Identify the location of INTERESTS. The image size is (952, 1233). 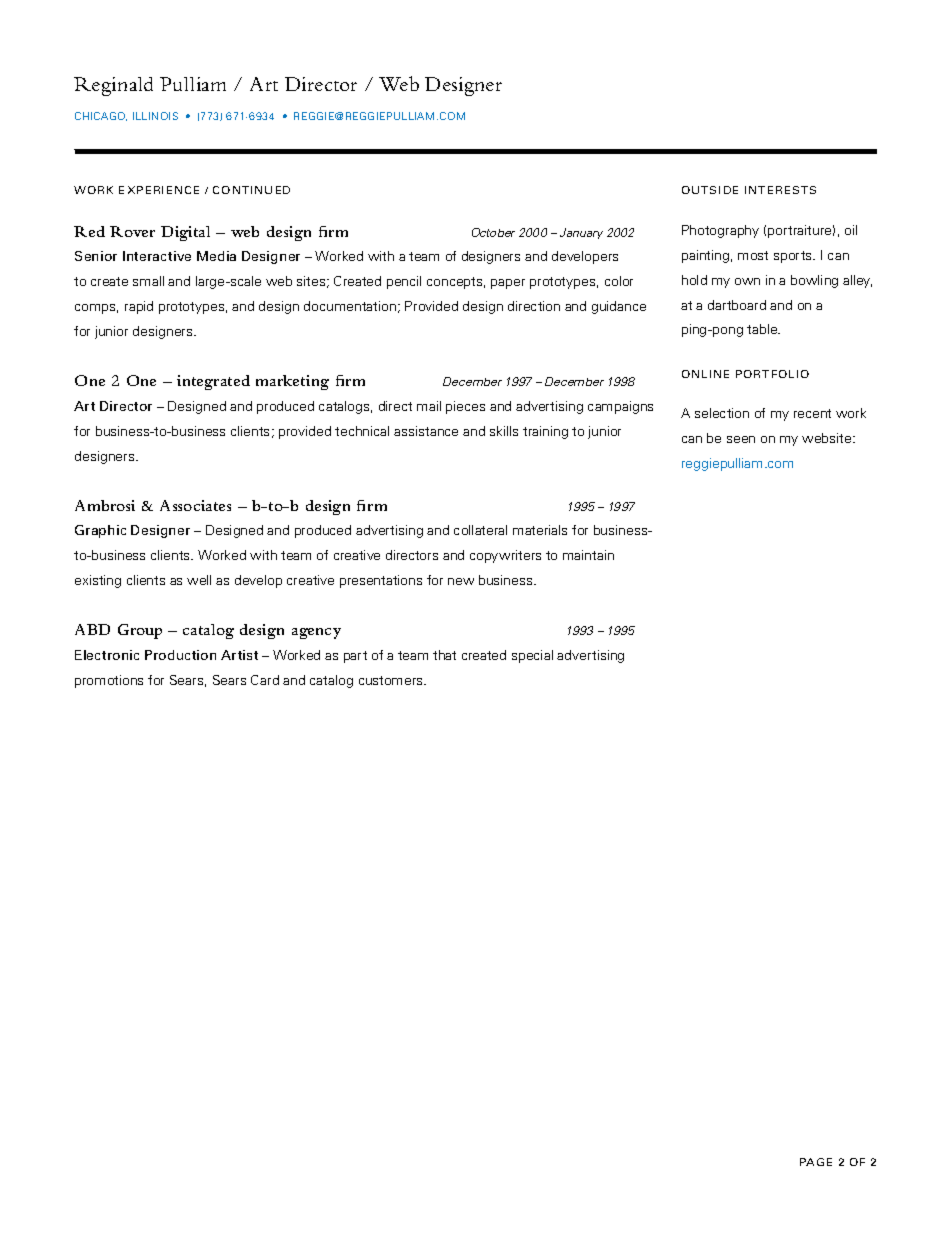
(780, 190).
